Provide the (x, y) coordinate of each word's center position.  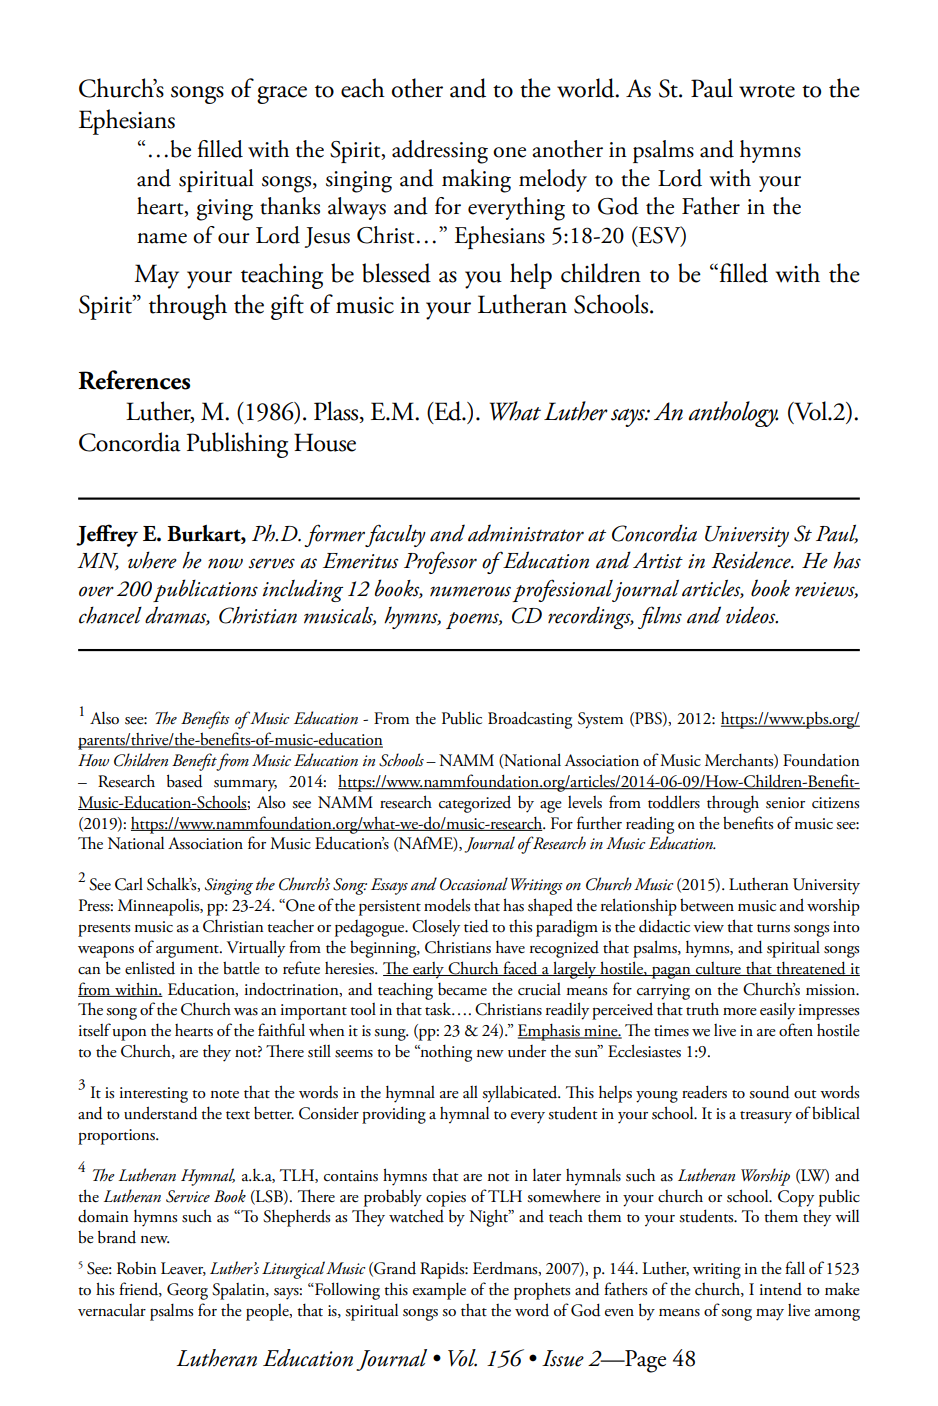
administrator (526, 533)
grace (282, 95)
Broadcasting (530, 720)
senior (785, 803)
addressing (440, 152)
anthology (733, 414)
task (439, 1009)
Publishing (237, 445)
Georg (187, 1291)
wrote (767, 91)
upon (129, 1035)
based (185, 781)
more (740, 1012)
